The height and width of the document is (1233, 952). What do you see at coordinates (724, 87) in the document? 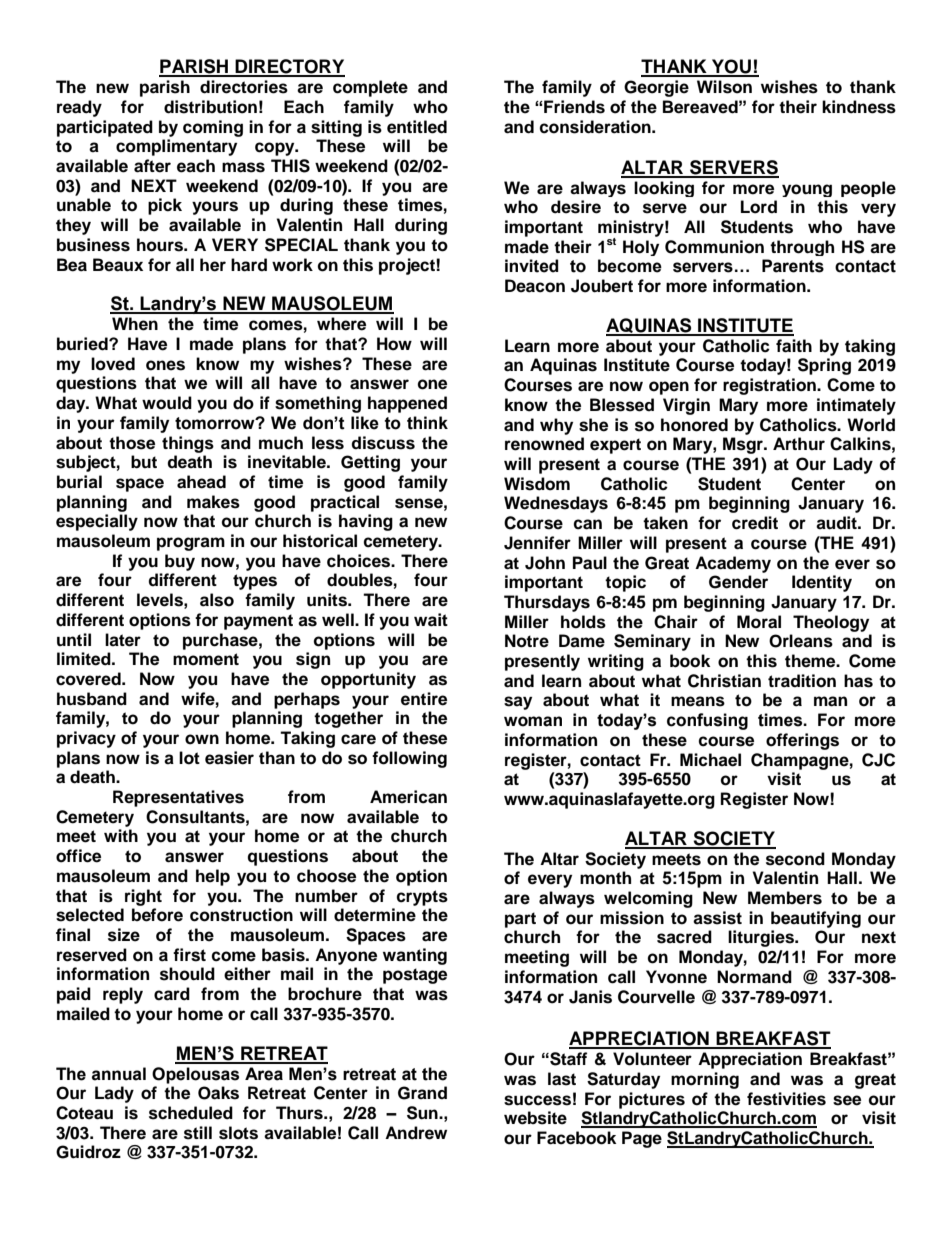
I see `Wilson` at bounding box center [724, 87].
